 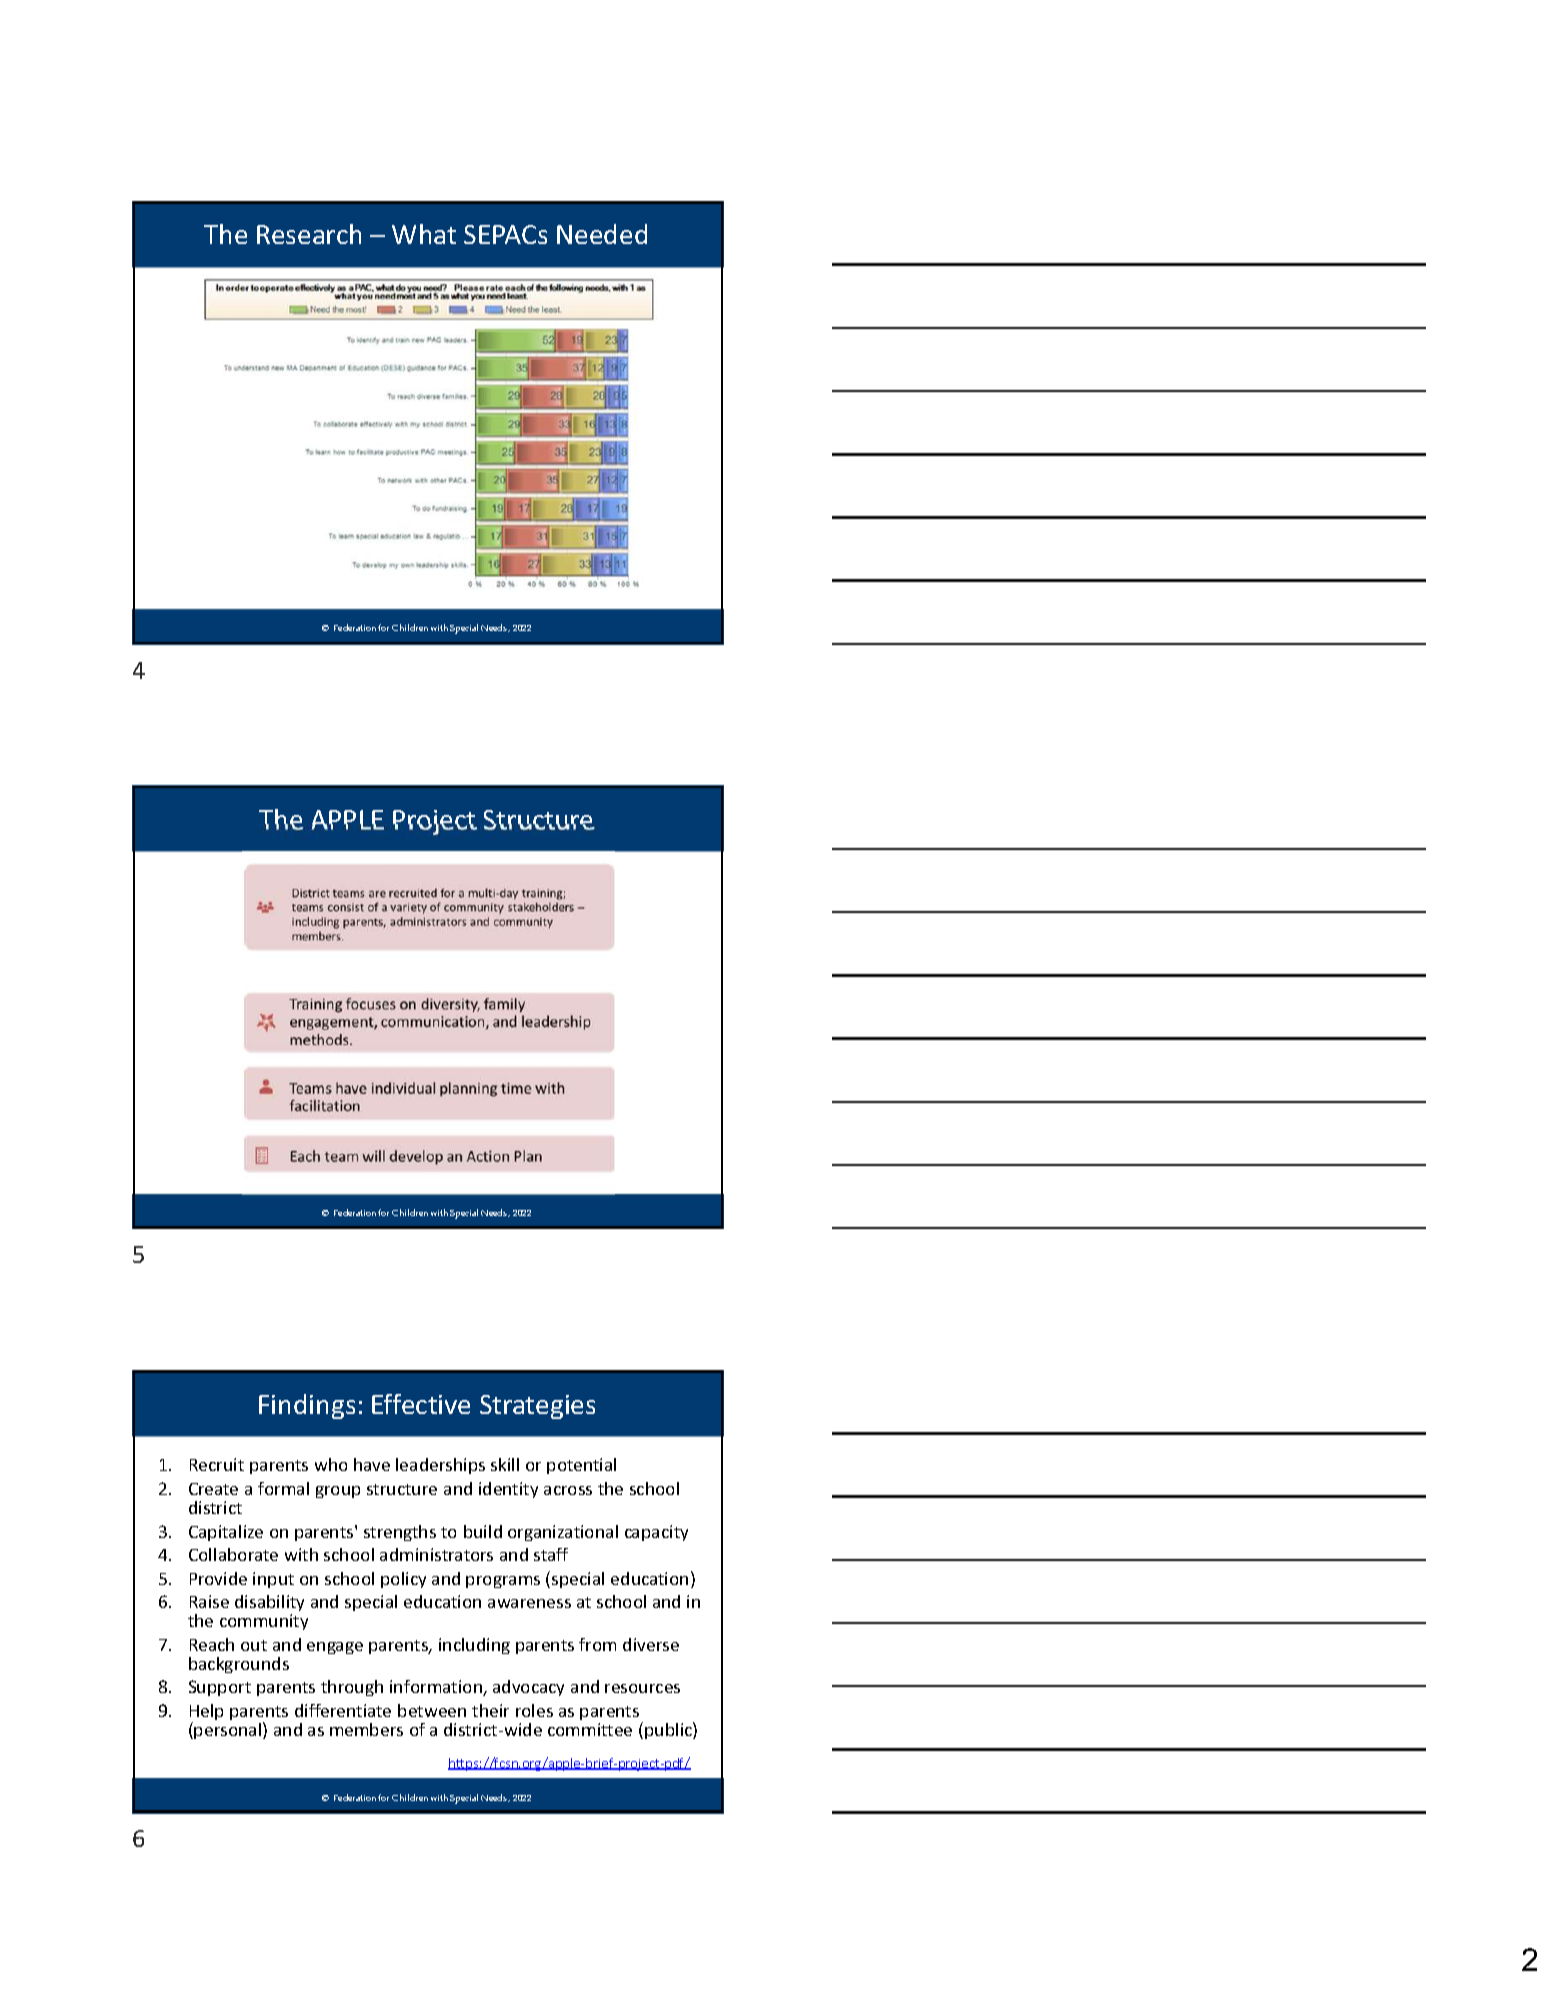 What do you see at coordinates (602, 234) in the screenshot?
I see `Needed` at bounding box center [602, 234].
